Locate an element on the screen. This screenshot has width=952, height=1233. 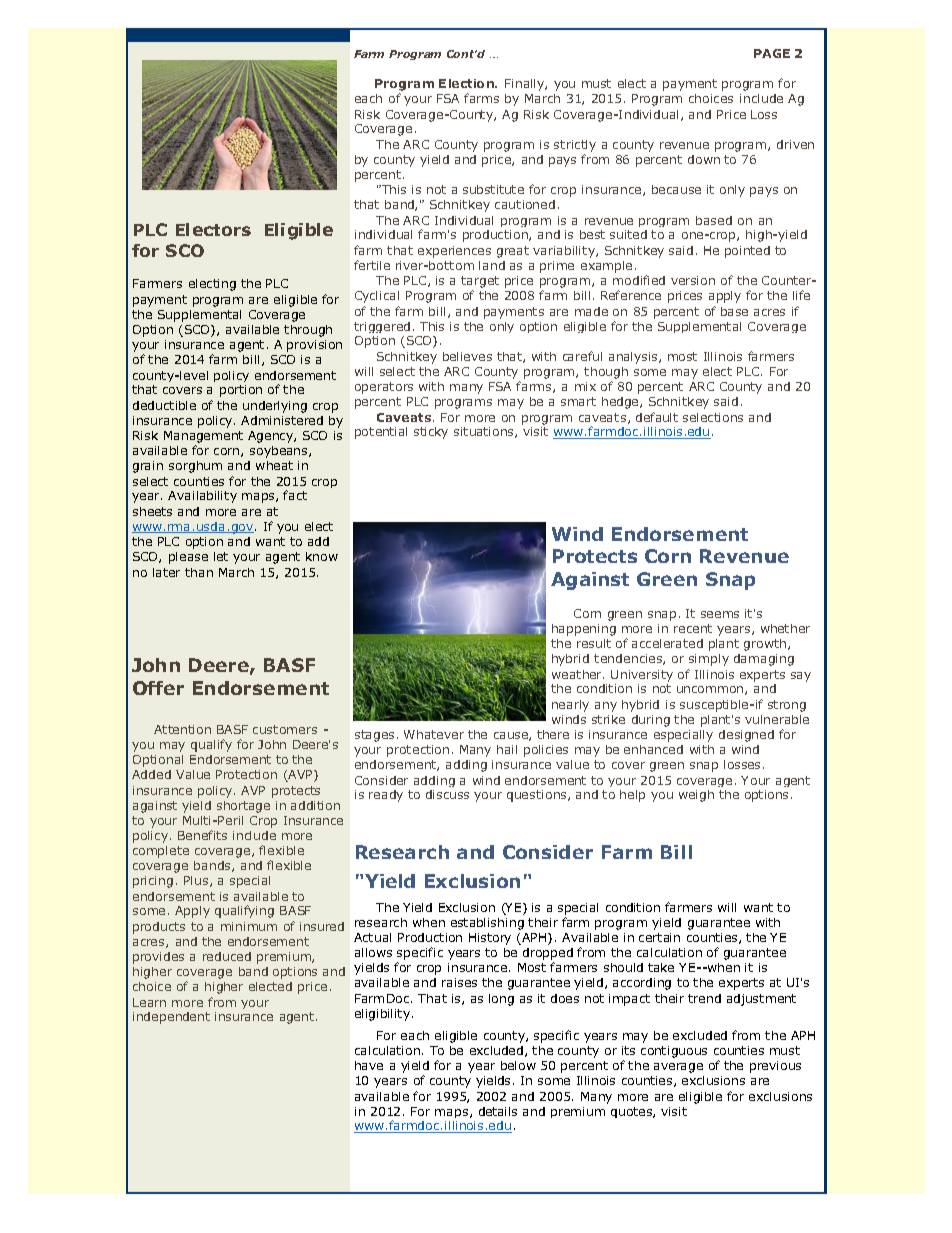
fertile is located at coordinates (372, 265).
